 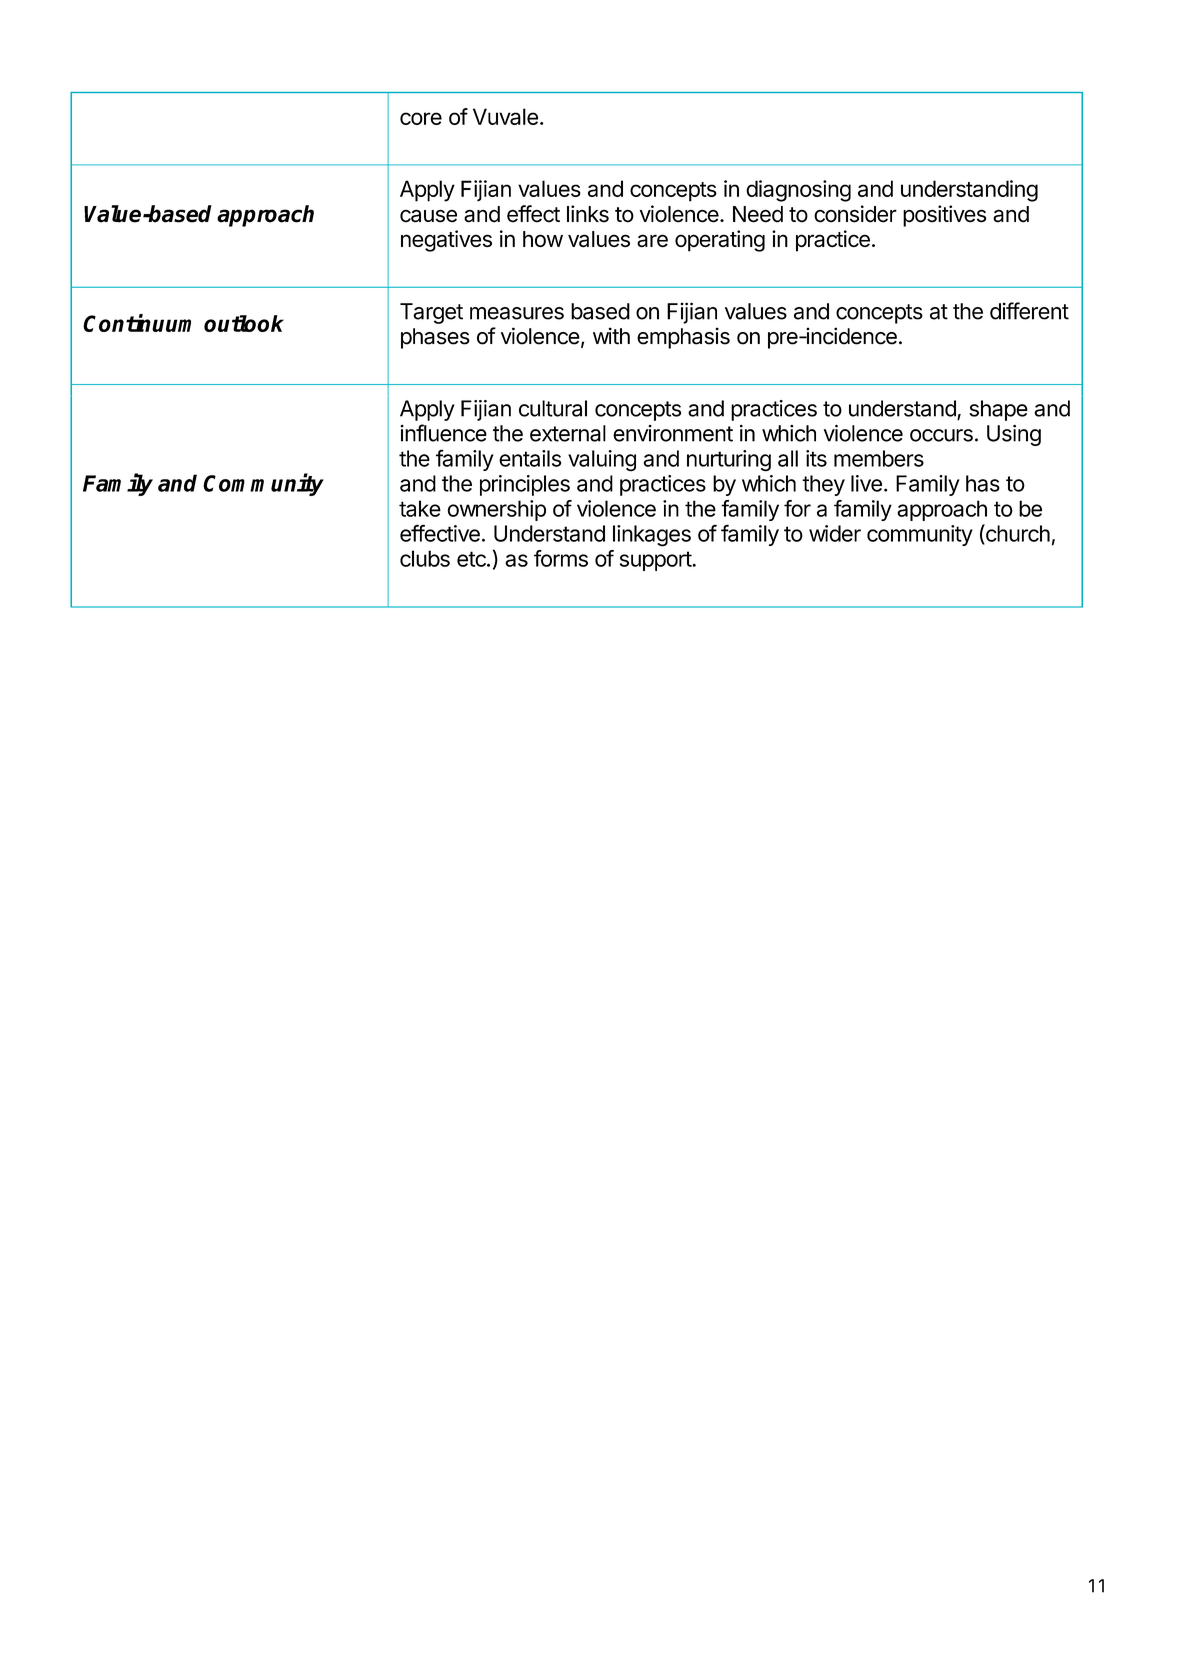 I want to click on different, so click(x=1029, y=311).
